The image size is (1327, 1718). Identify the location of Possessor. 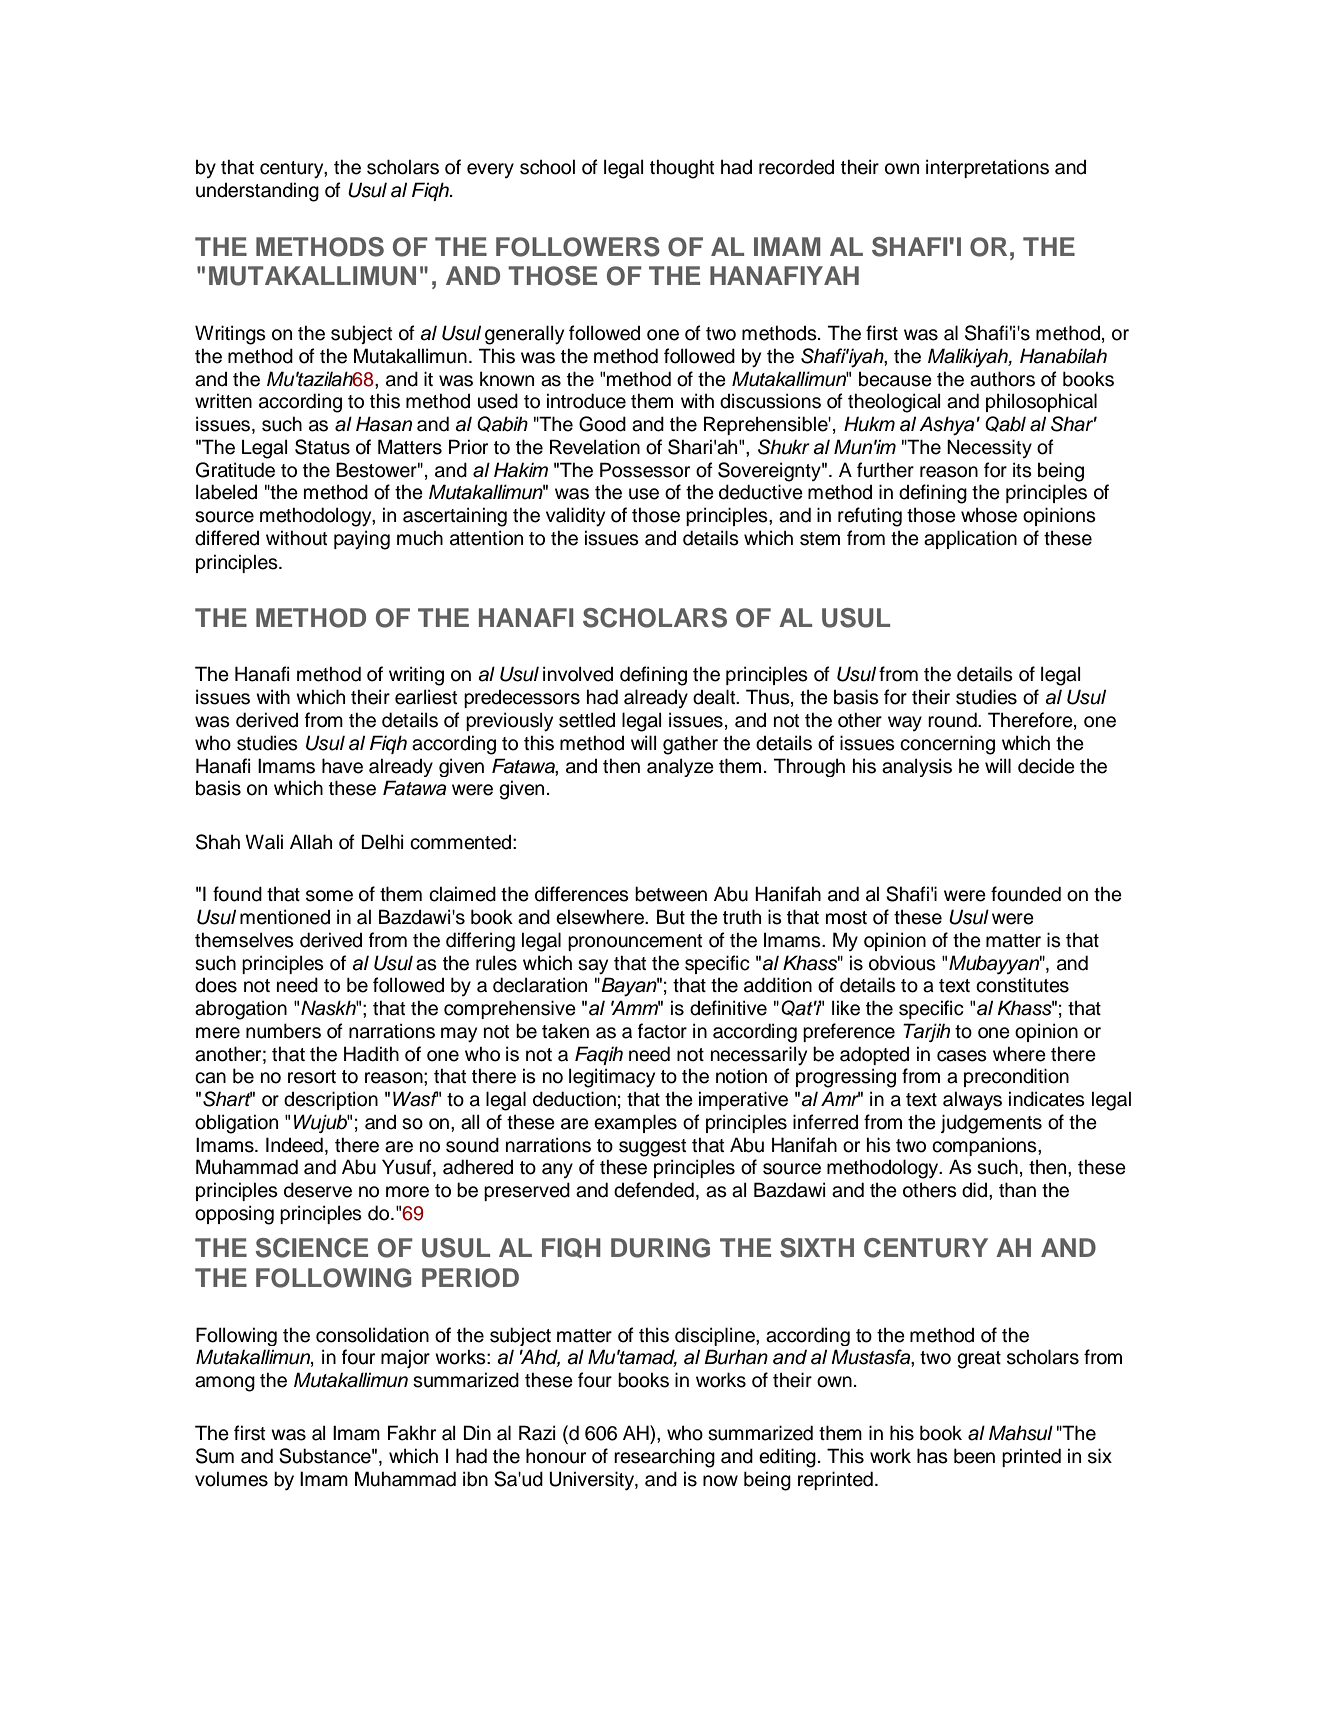
(645, 470).
